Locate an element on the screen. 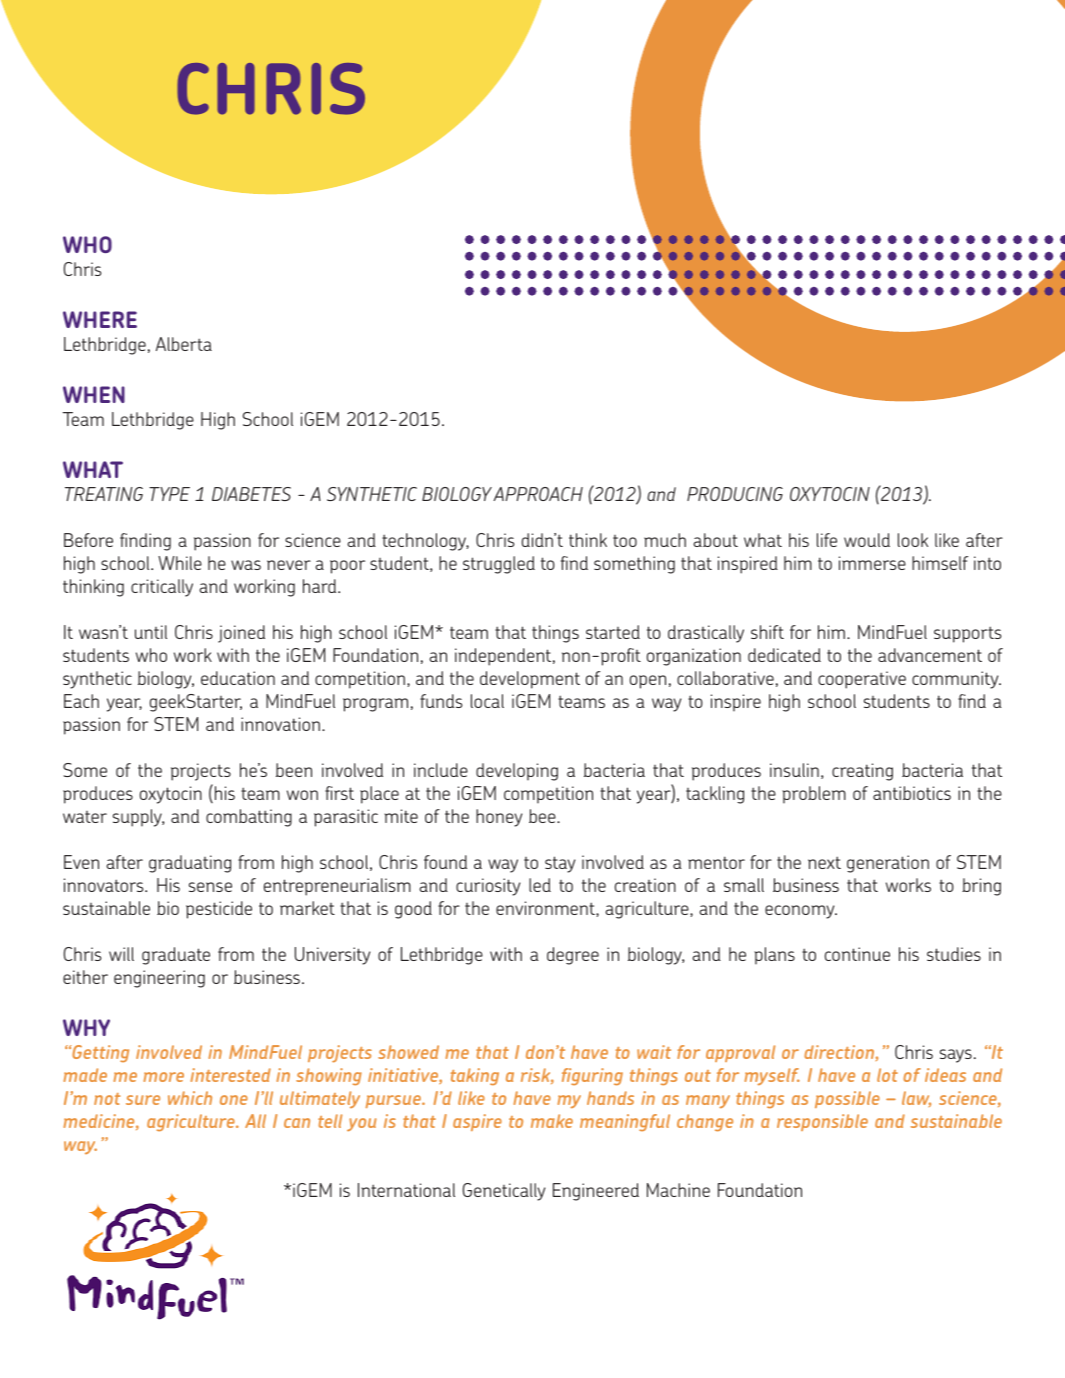 This screenshot has height=1378, width=1065. engineering is located at coordinates (159, 979).
